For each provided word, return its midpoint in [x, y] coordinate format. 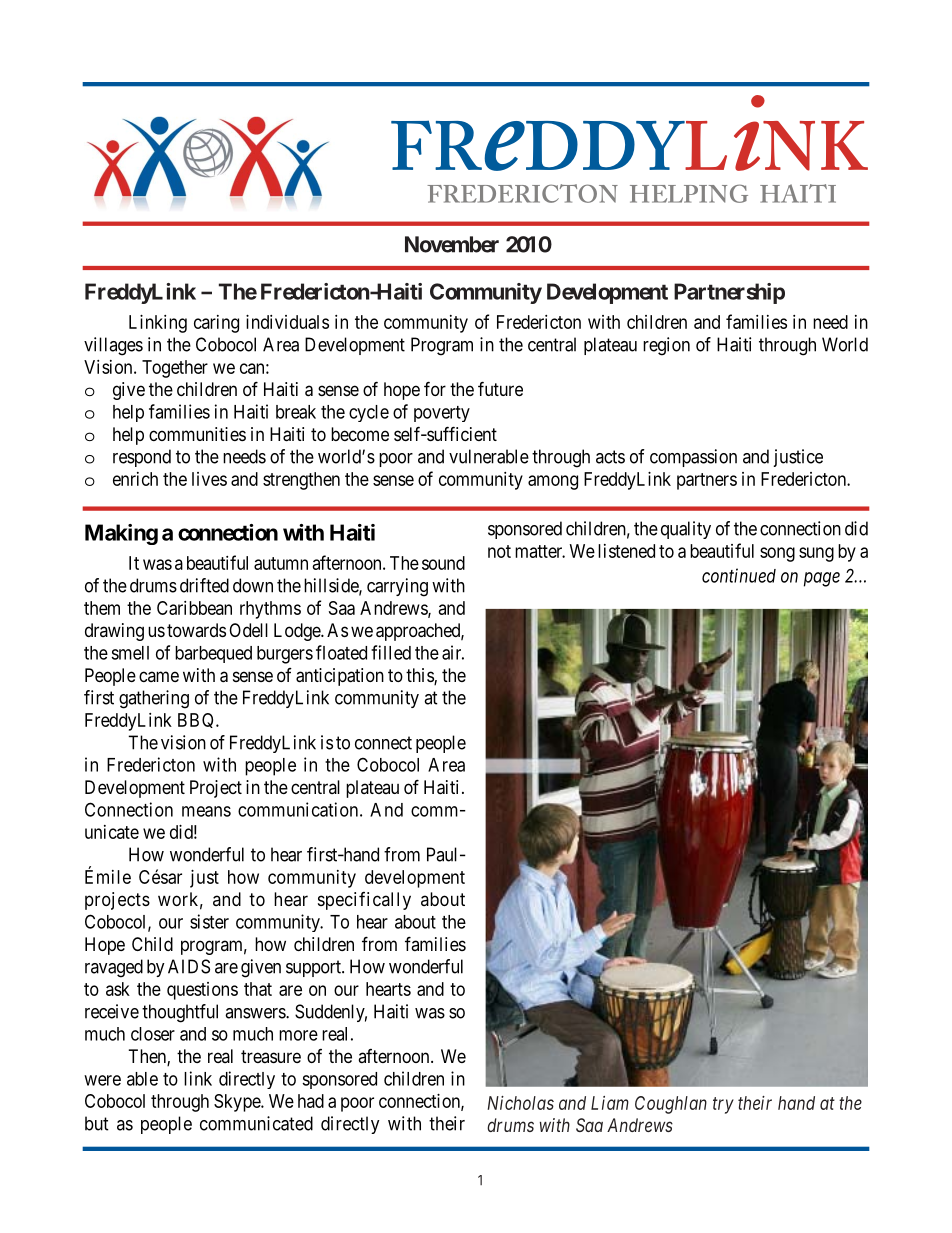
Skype [238, 1103]
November [452, 244]
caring [216, 324]
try [723, 1105]
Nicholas [520, 1103]
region [666, 346]
